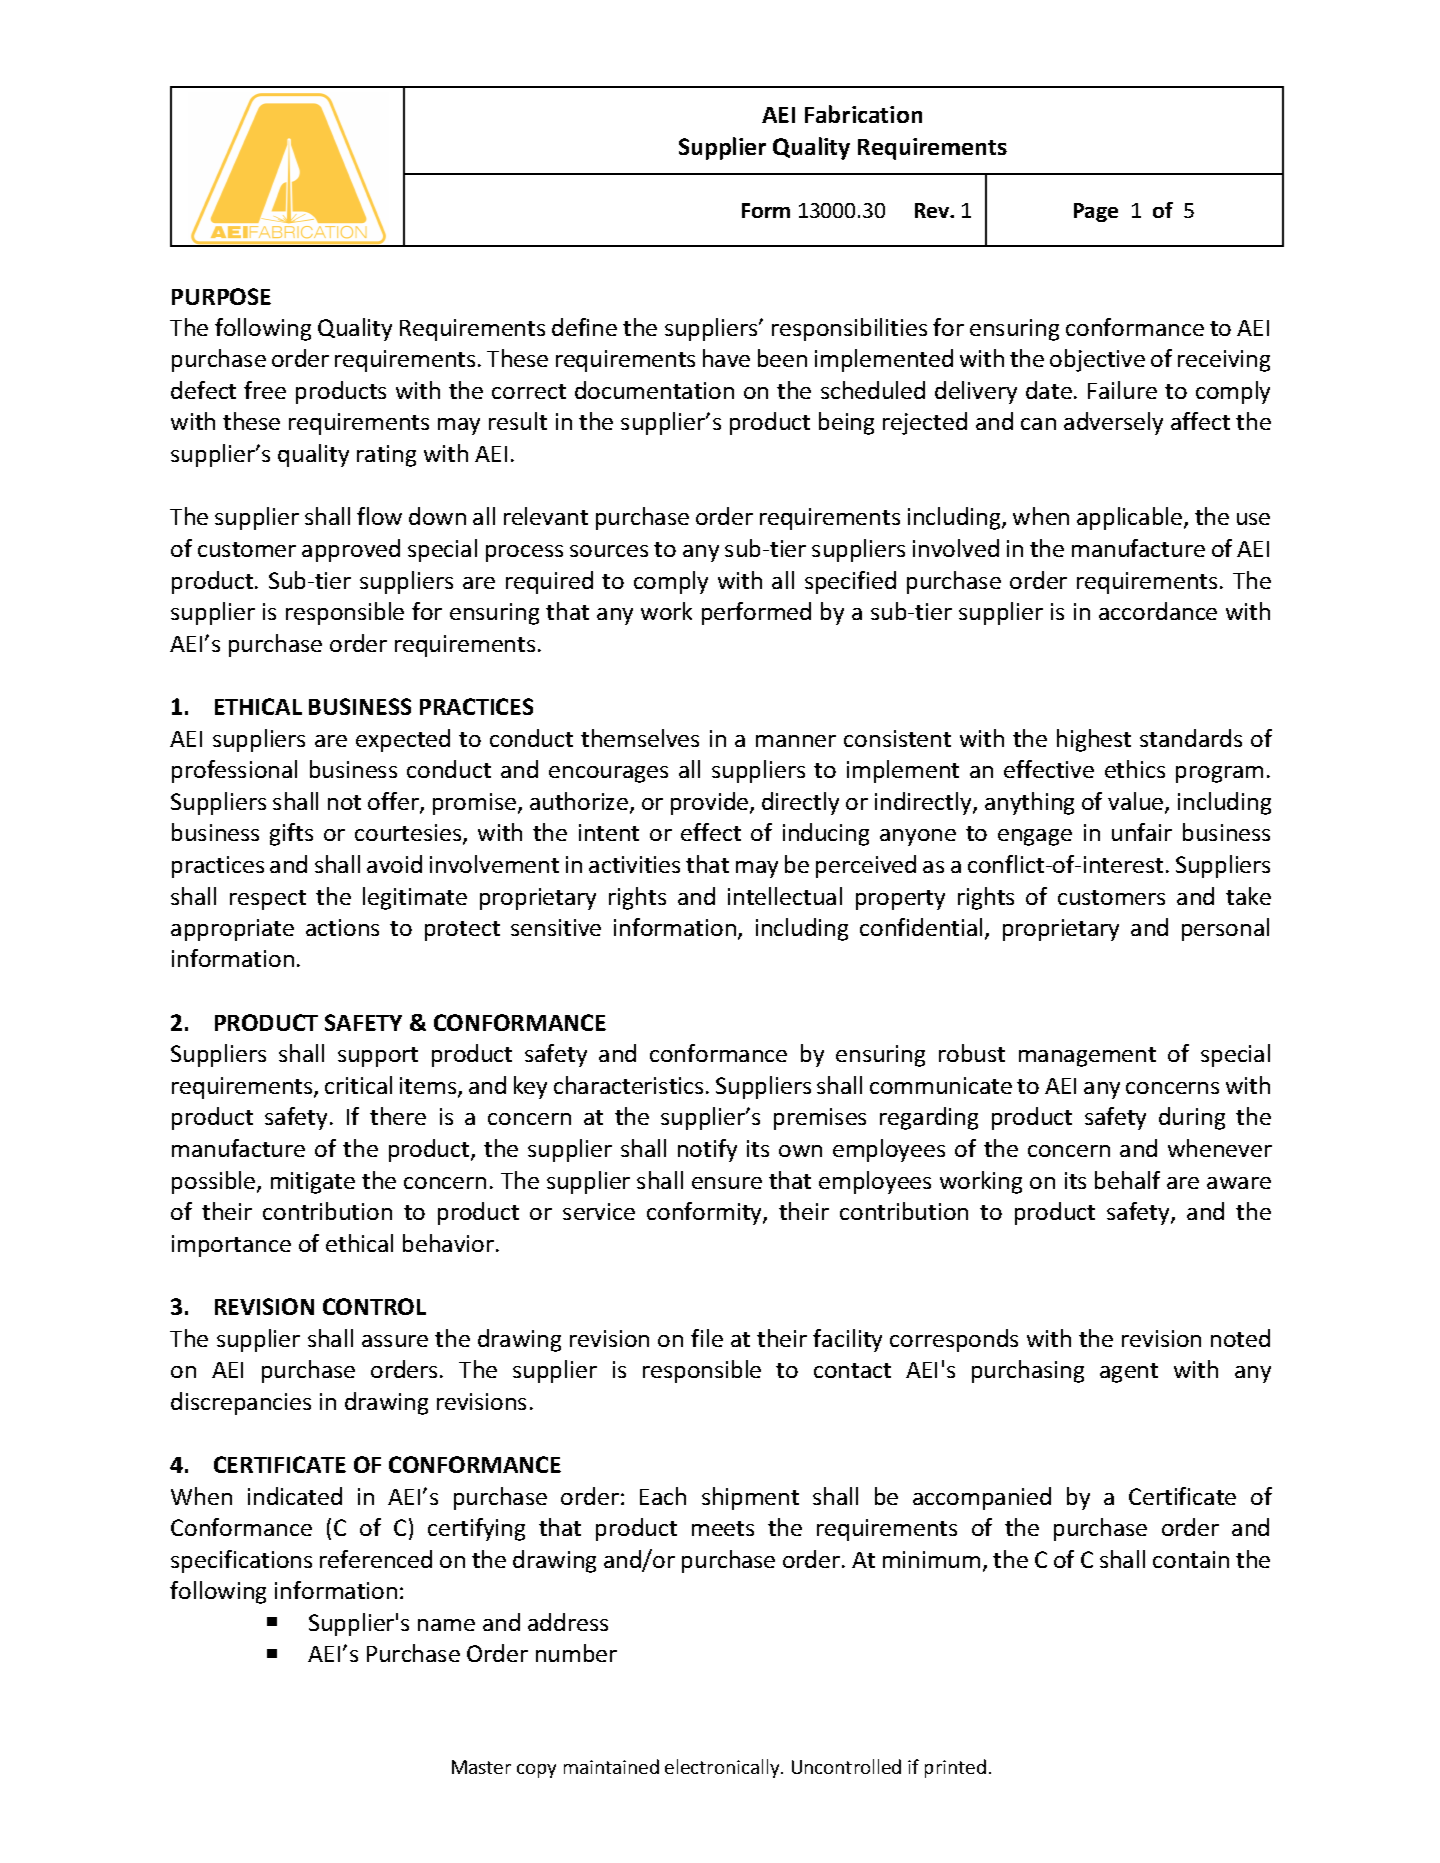 Image resolution: width=1440 pixels, height=1863 pixels. What do you see at coordinates (863, 114) in the screenshot?
I see `Fabrication` at bounding box center [863, 114].
